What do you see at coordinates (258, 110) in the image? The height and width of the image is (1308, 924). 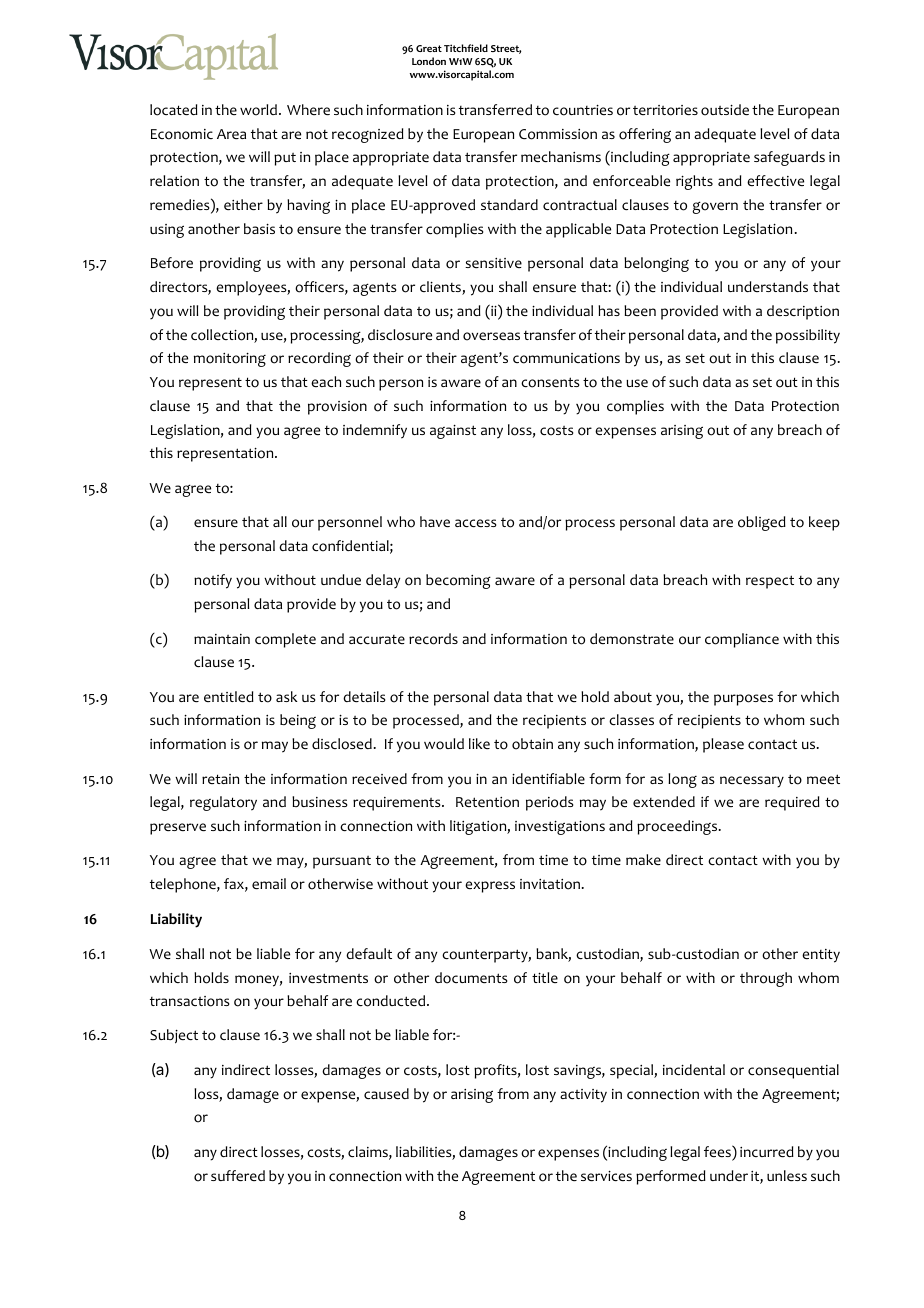 I see `world` at bounding box center [258, 110].
